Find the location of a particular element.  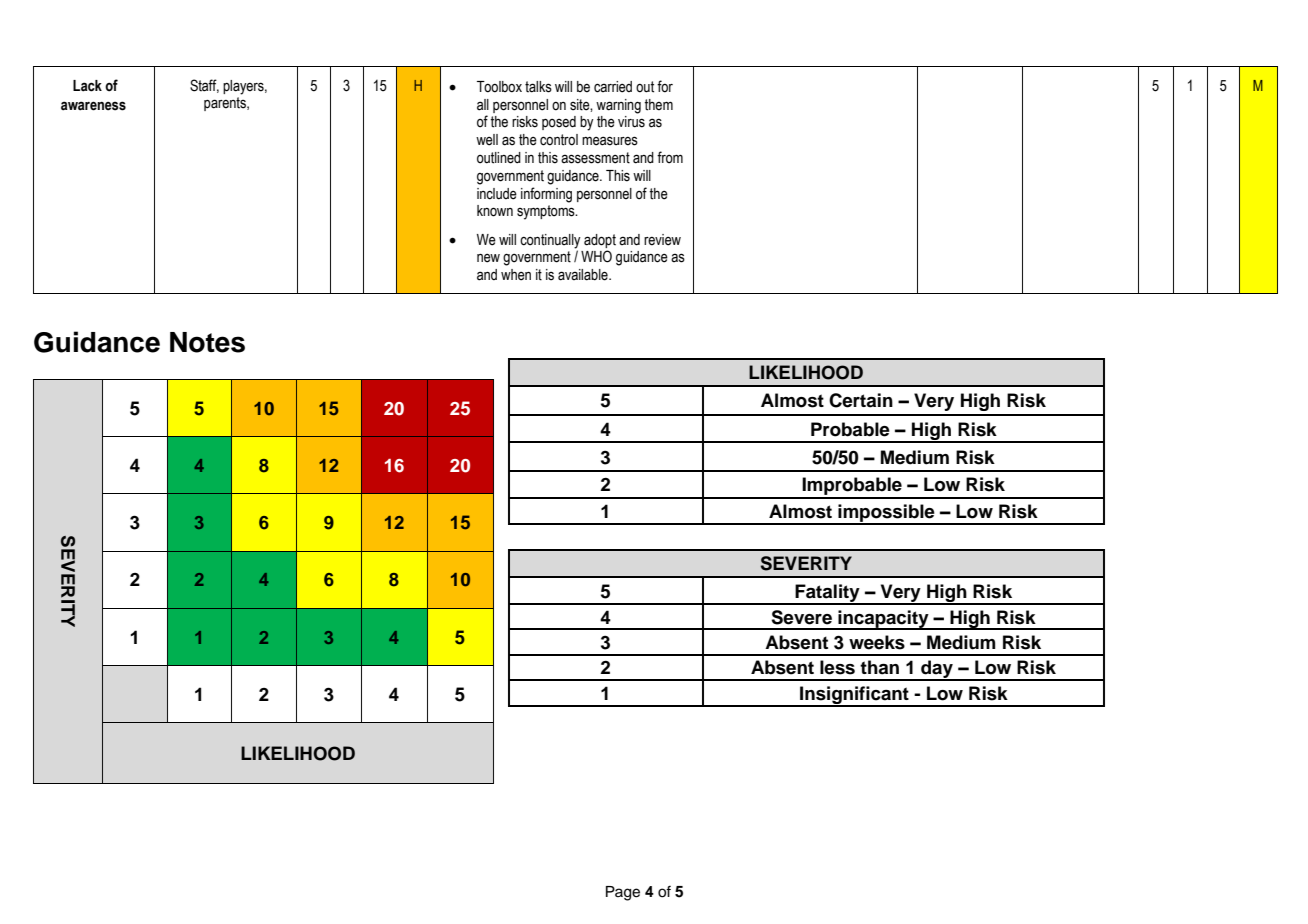

Notes is located at coordinates (207, 342).
